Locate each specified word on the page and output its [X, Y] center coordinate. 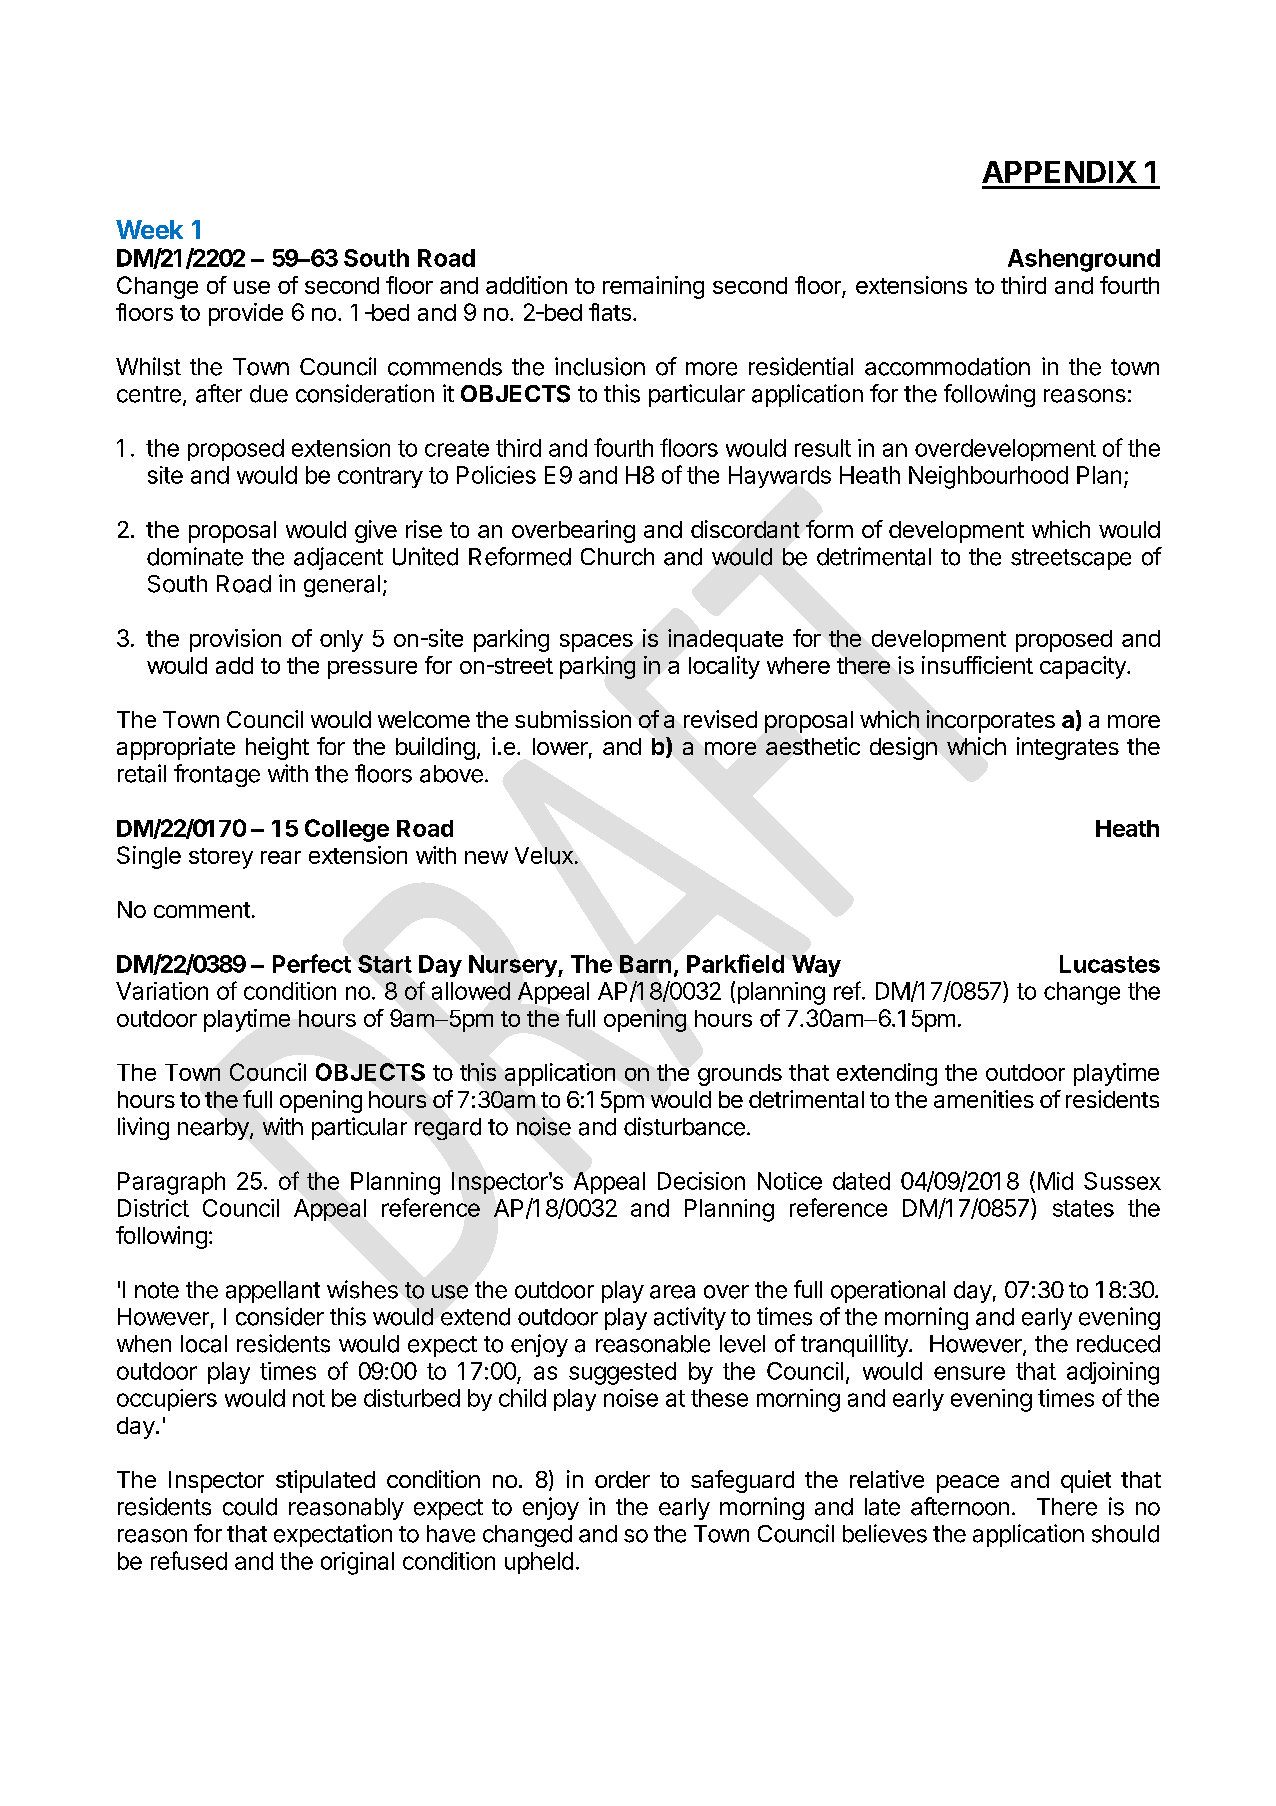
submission [573, 719]
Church [617, 557]
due [269, 394]
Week [149, 229]
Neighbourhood [988, 477]
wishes [362, 1289]
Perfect [312, 963]
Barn [645, 964]
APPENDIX [1059, 172]
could [250, 1507]
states [1083, 1208]
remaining [653, 287]
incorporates [991, 721]
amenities [984, 1099]
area [672, 1292]
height [277, 748]
